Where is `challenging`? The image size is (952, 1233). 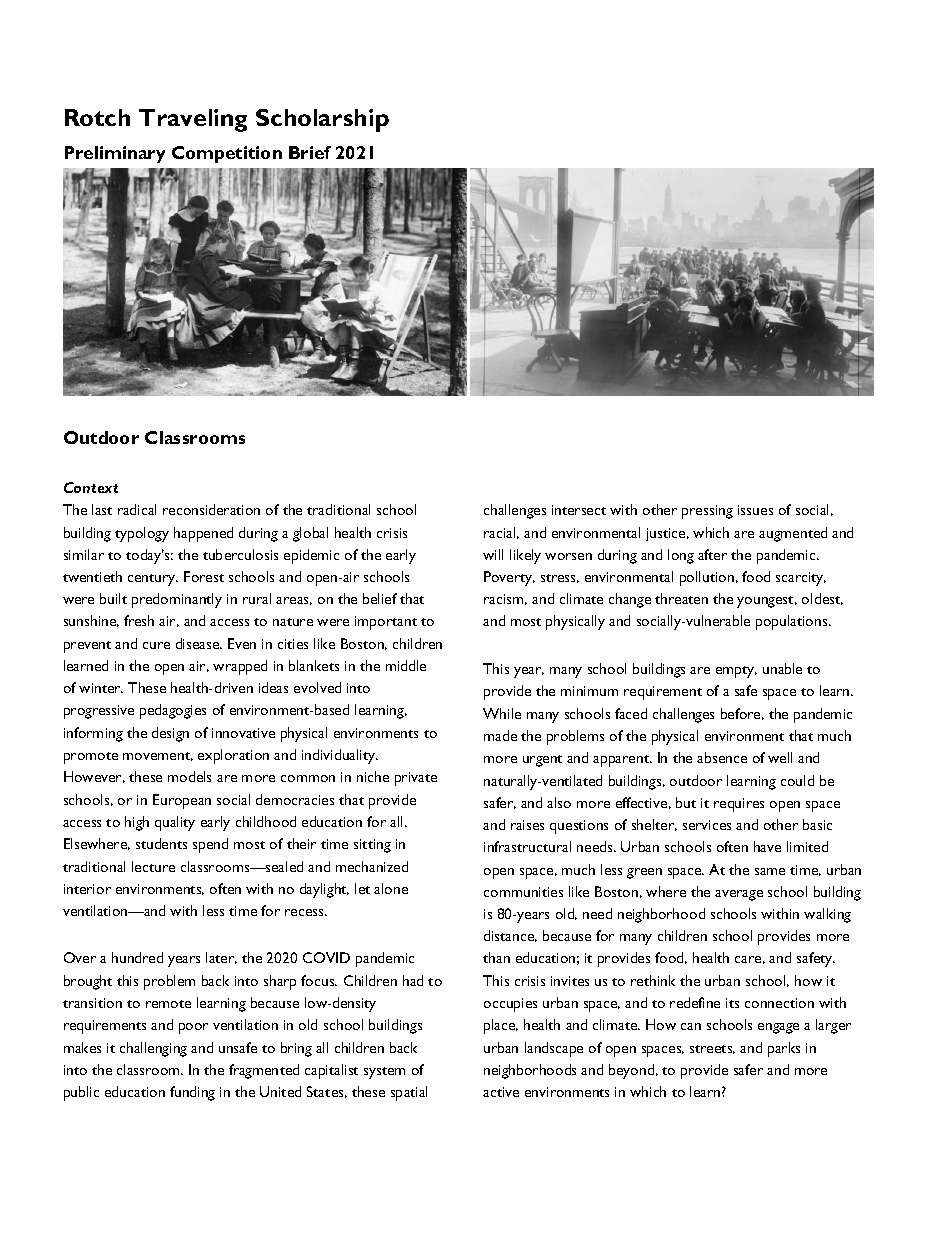
challenging is located at coordinates (153, 1049).
